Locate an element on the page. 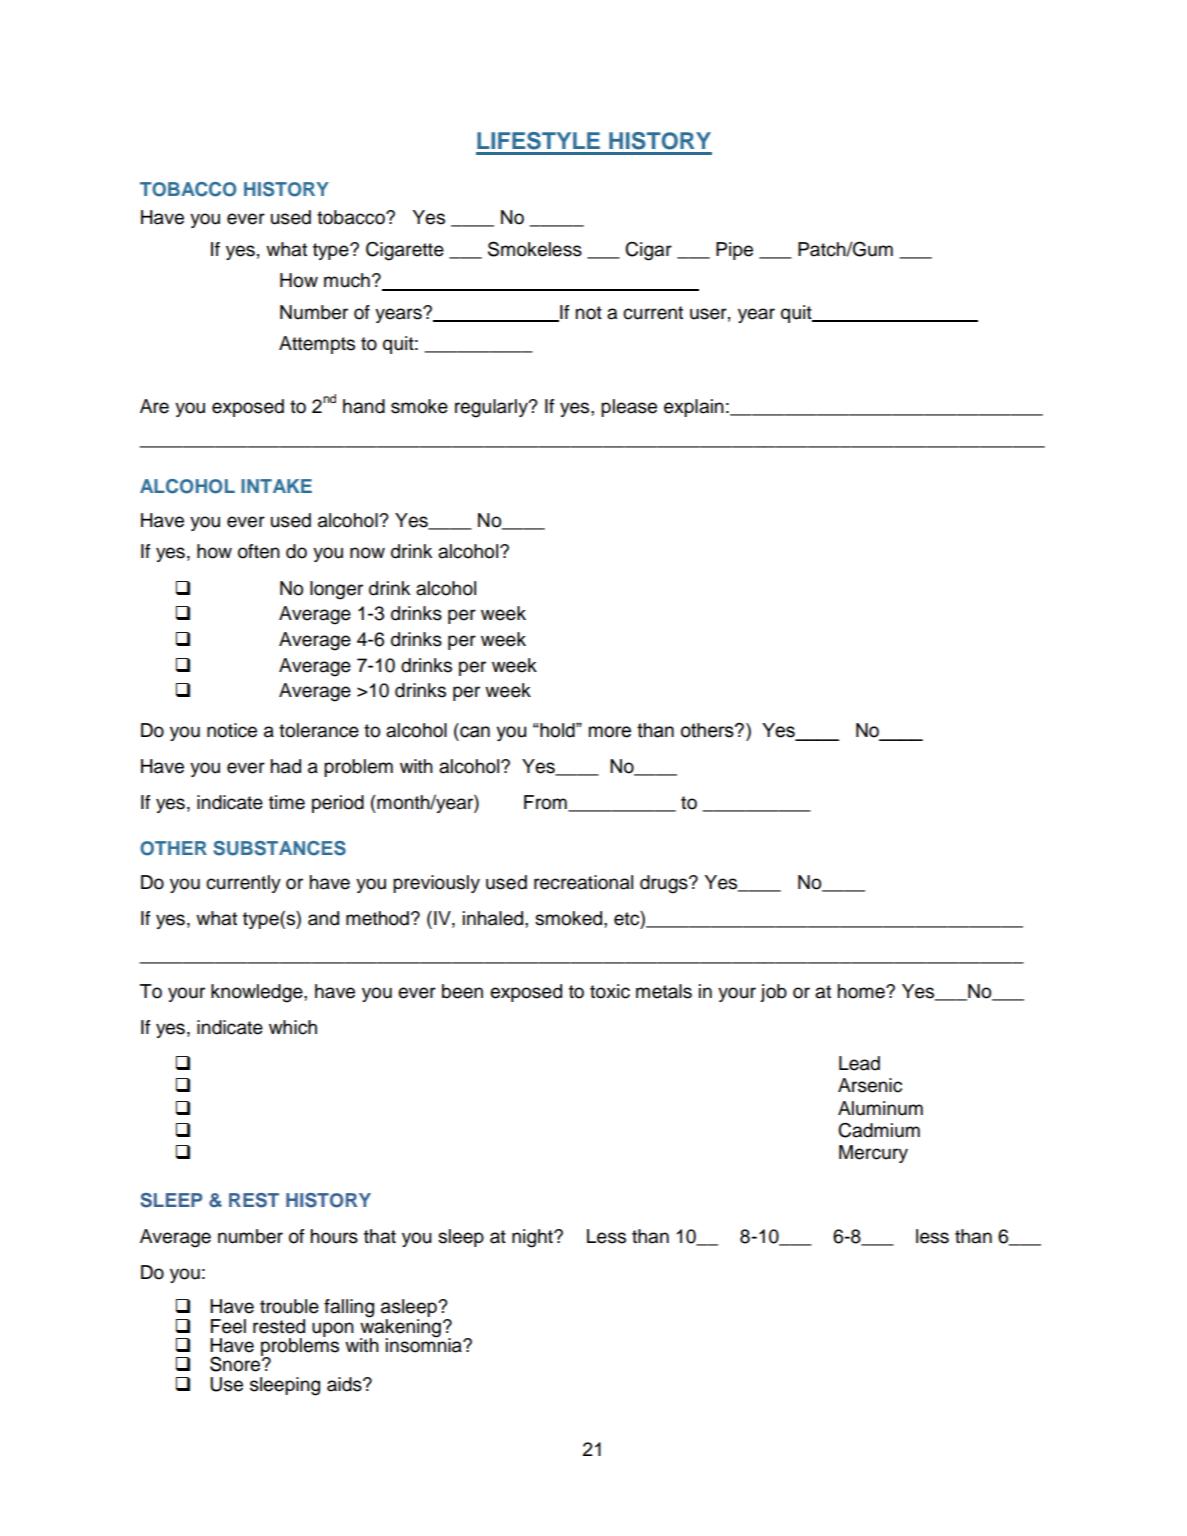  which is located at coordinates (293, 1027).
